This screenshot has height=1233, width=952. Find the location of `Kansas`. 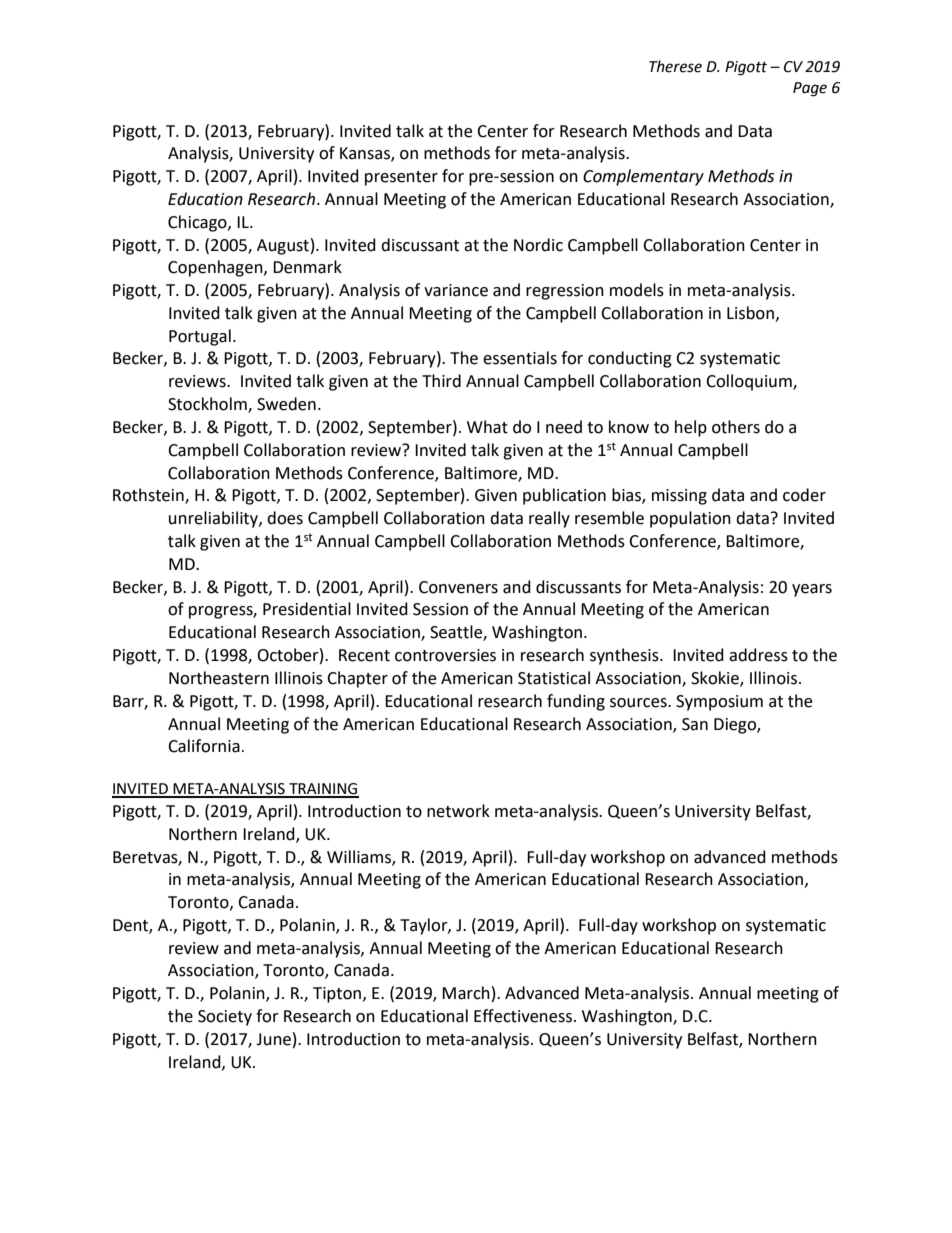

Kansas is located at coordinates (366, 154).
